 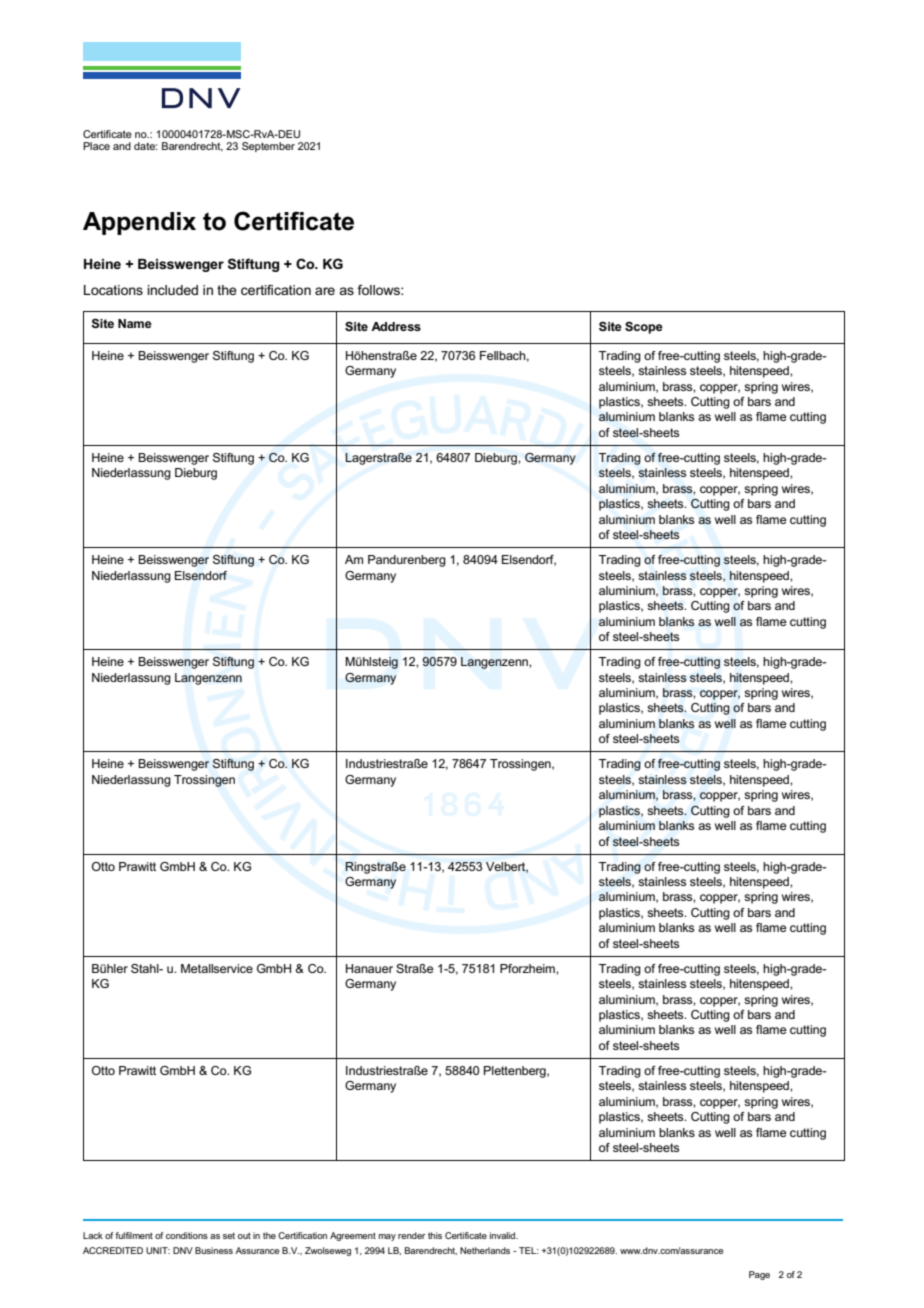 I want to click on this, so click(x=435, y=1235).
